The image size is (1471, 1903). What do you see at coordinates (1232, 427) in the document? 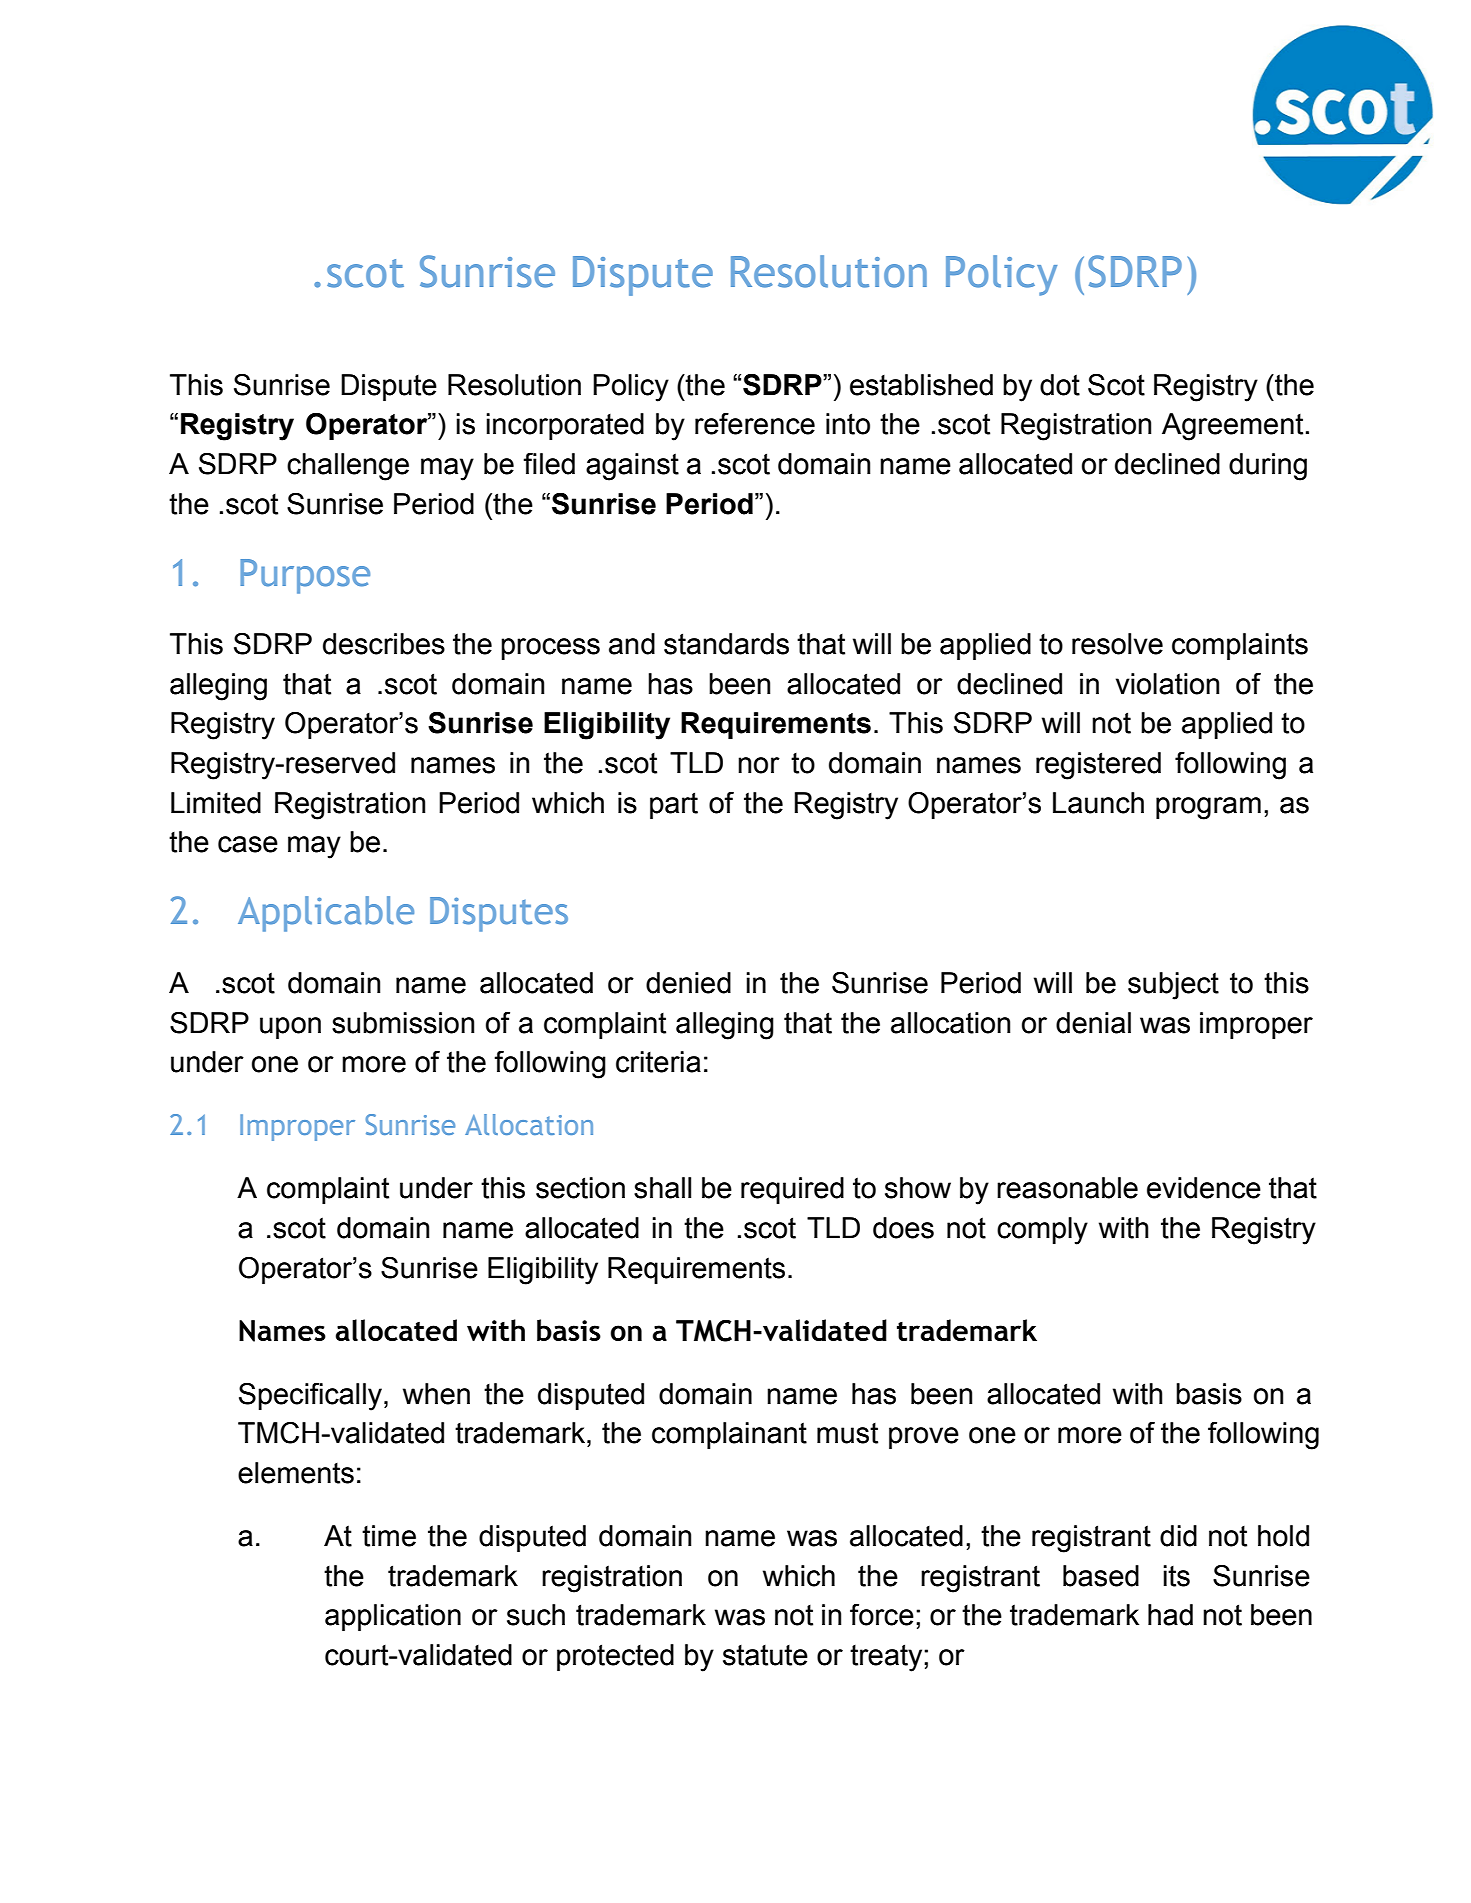
I see `Agreement` at bounding box center [1232, 427].
